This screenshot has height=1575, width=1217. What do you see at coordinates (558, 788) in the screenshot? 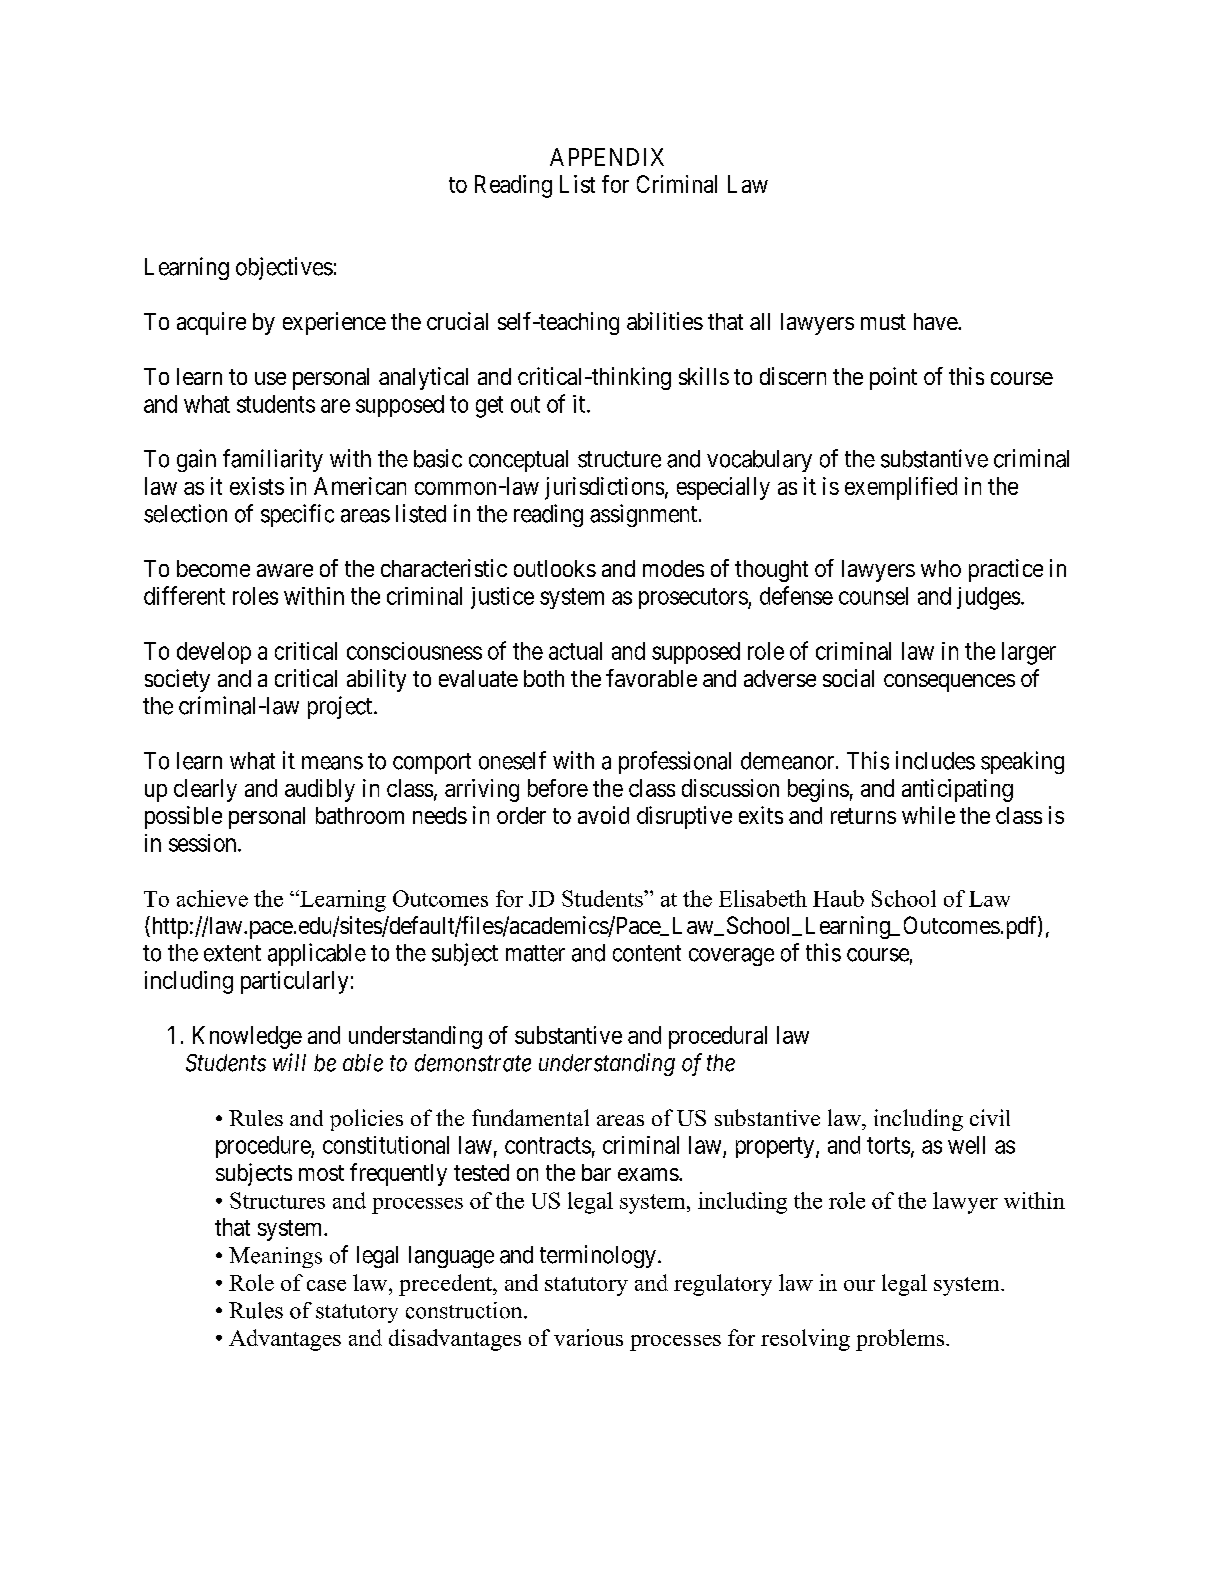
I see `before` at bounding box center [558, 788].
